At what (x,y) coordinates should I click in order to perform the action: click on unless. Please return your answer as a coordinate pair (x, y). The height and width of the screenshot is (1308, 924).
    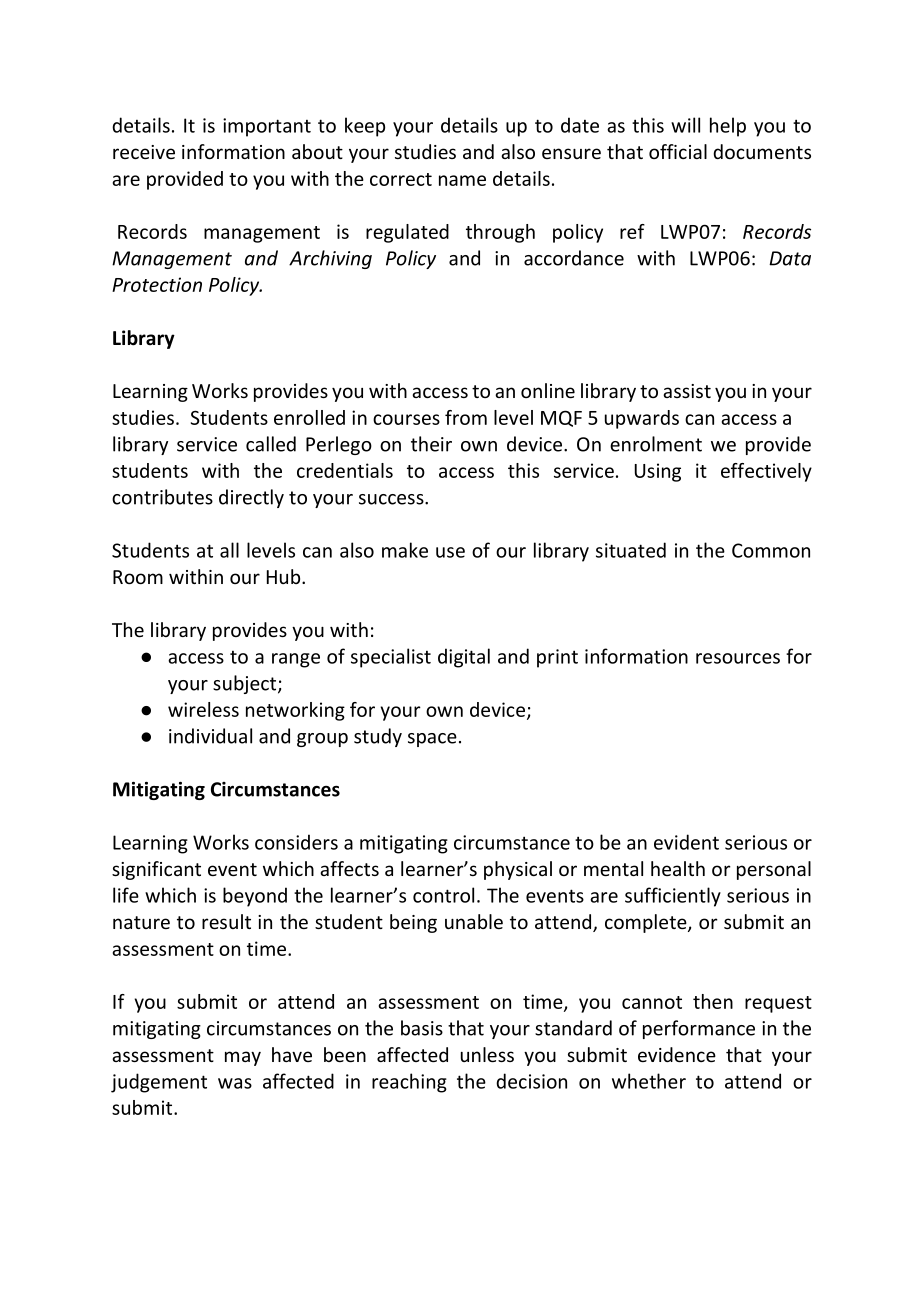
    Looking at the image, I should click on (487, 1054).
